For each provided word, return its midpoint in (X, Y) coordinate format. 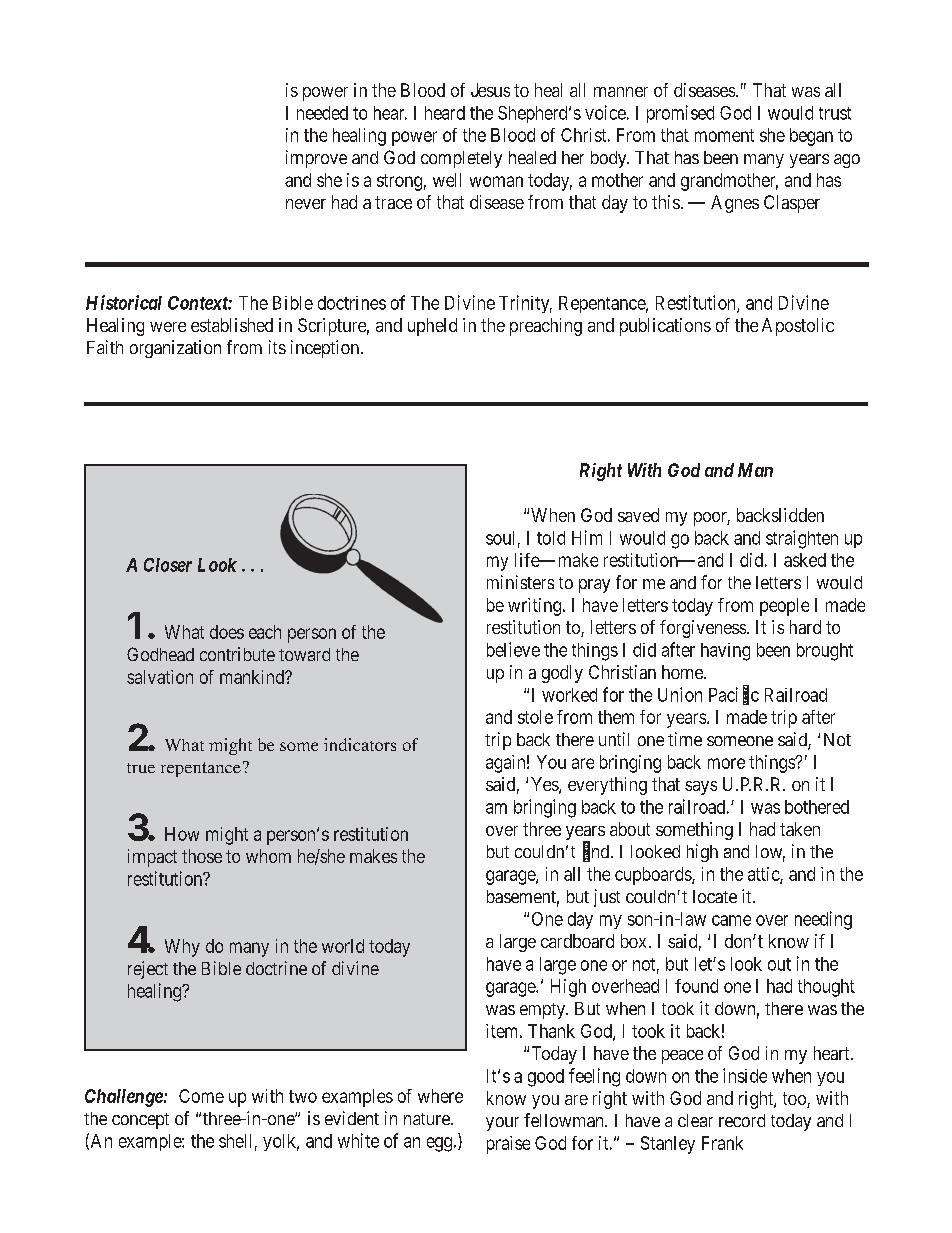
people (784, 607)
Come (201, 1096)
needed (322, 113)
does (227, 632)
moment (724, 135)
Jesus (490, 90)
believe (513, 649)
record (742, 1120)
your (502, 1124)
